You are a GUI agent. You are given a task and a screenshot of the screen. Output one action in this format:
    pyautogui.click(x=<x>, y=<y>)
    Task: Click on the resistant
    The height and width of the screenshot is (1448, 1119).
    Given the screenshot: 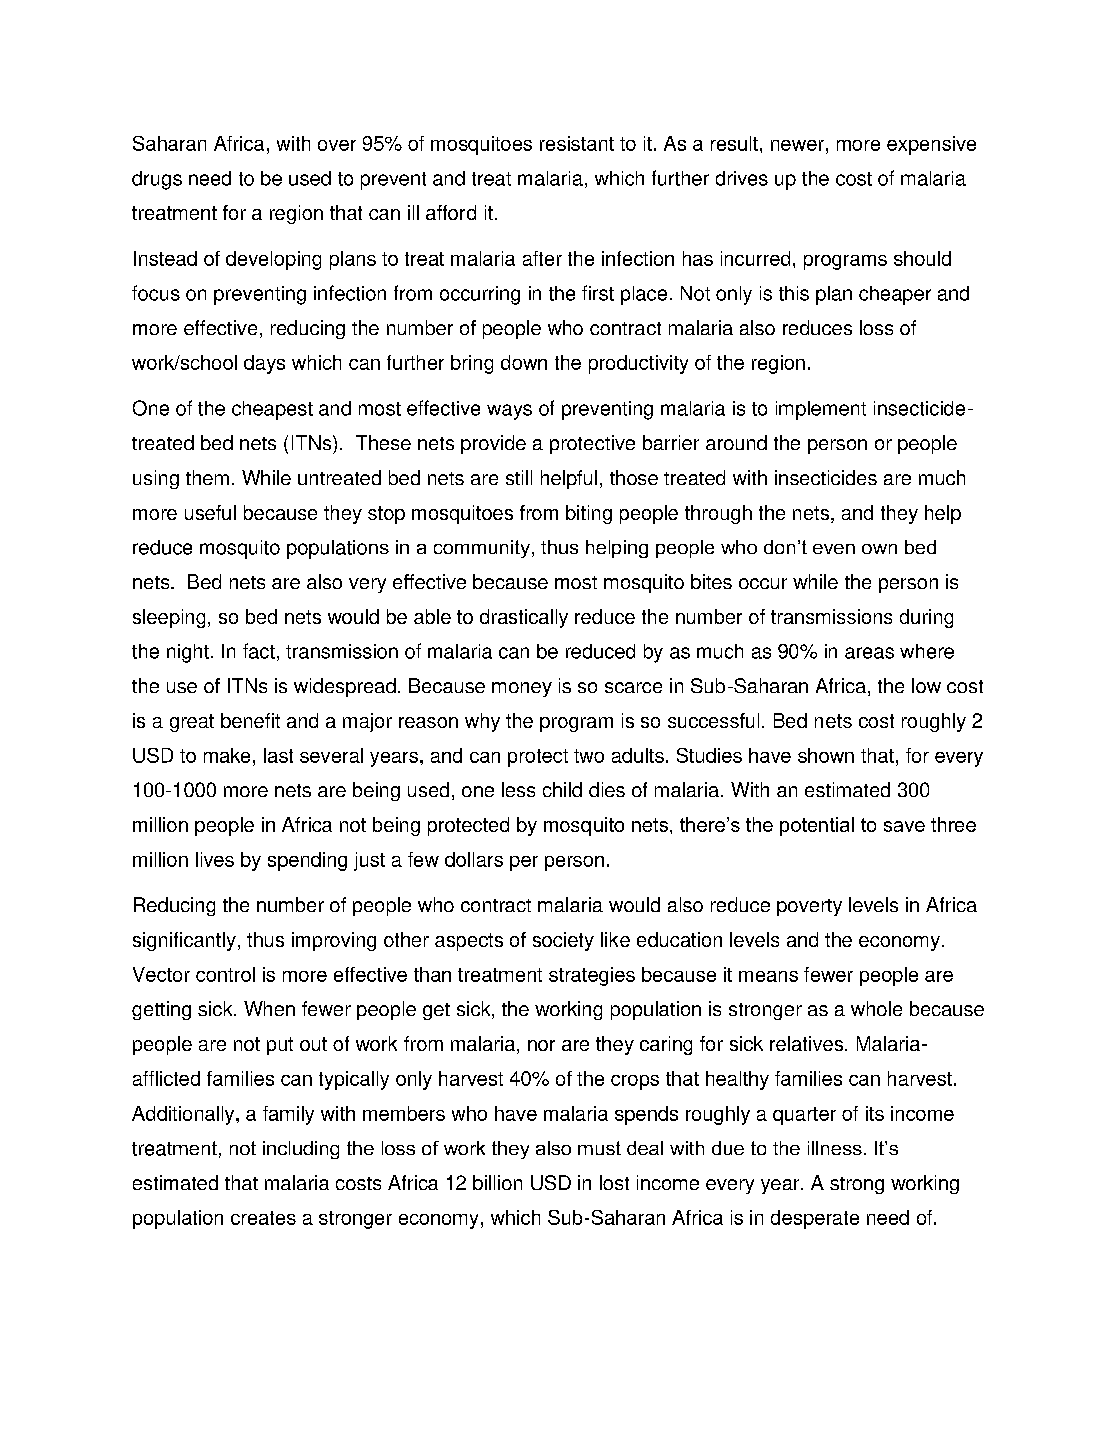 What is the action you would take?
    pyautogui.click(x=577, y=143)
